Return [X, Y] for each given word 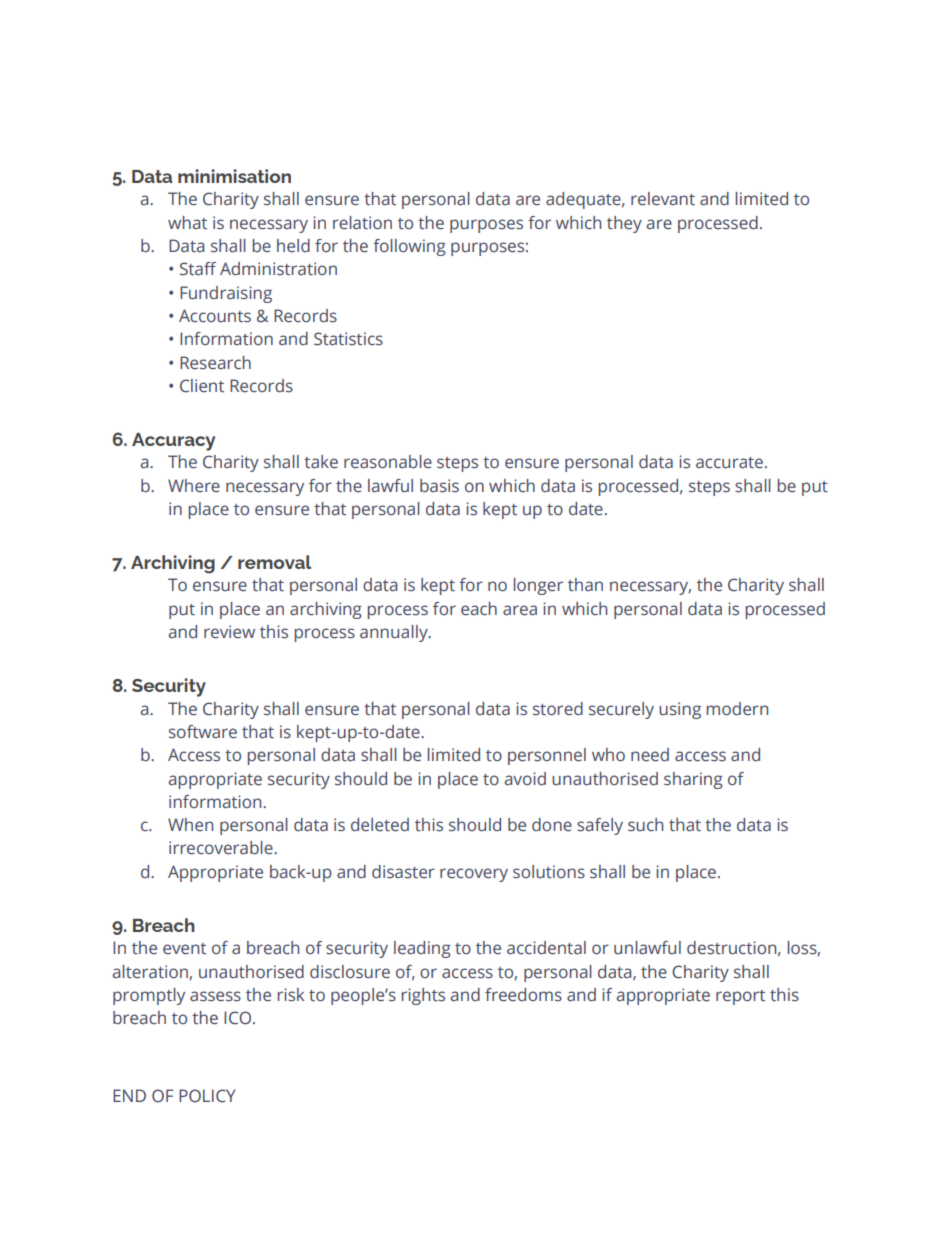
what [187, 223]
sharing [693, 780]
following [409, 247]
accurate [729, 463]
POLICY [207, 1096]
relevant [663, 199]
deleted [380, 825]
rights [423, 996]
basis [439, 486]
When [190, 825]
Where [194, 486]
